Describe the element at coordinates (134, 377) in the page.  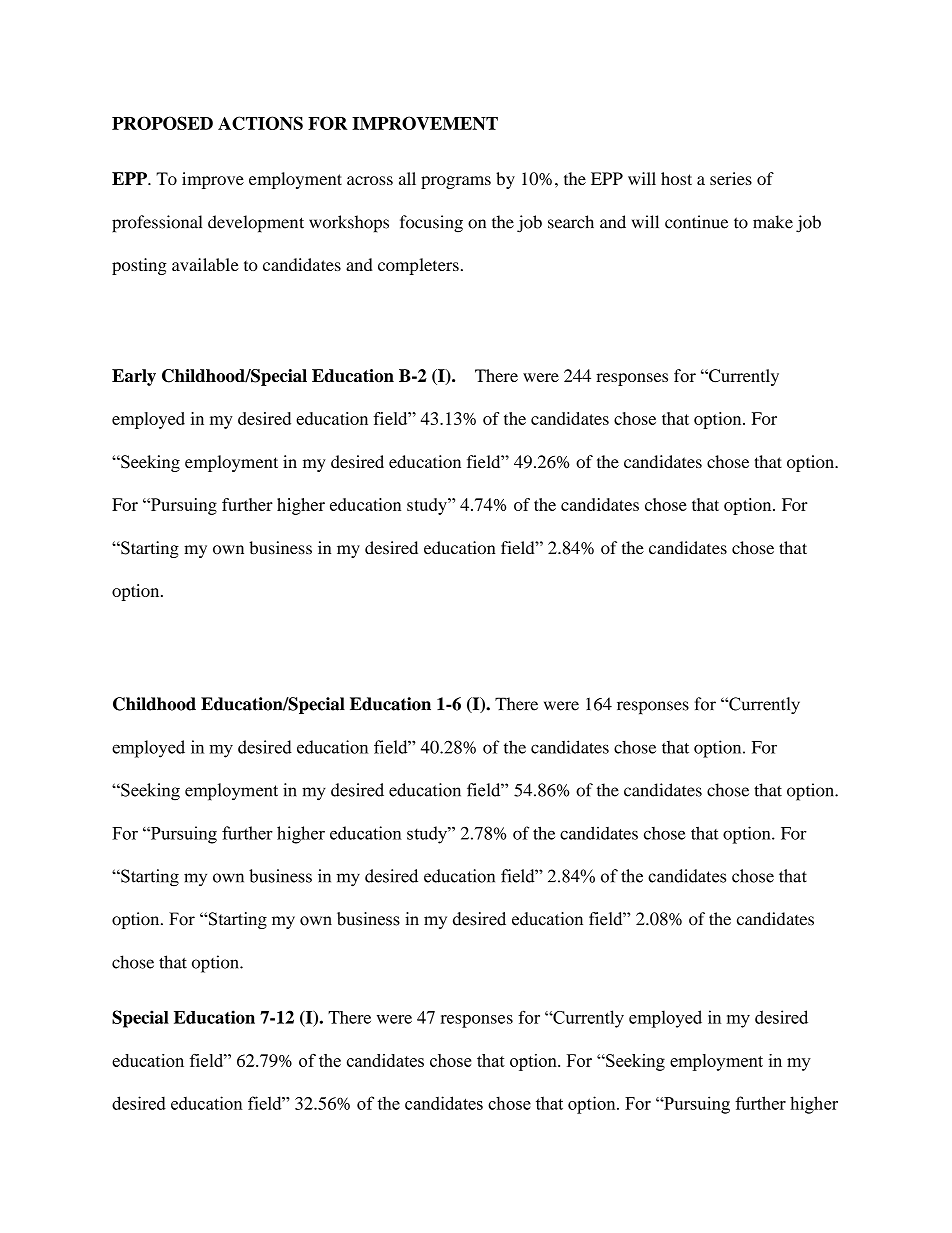
I see `Early` at that location.
